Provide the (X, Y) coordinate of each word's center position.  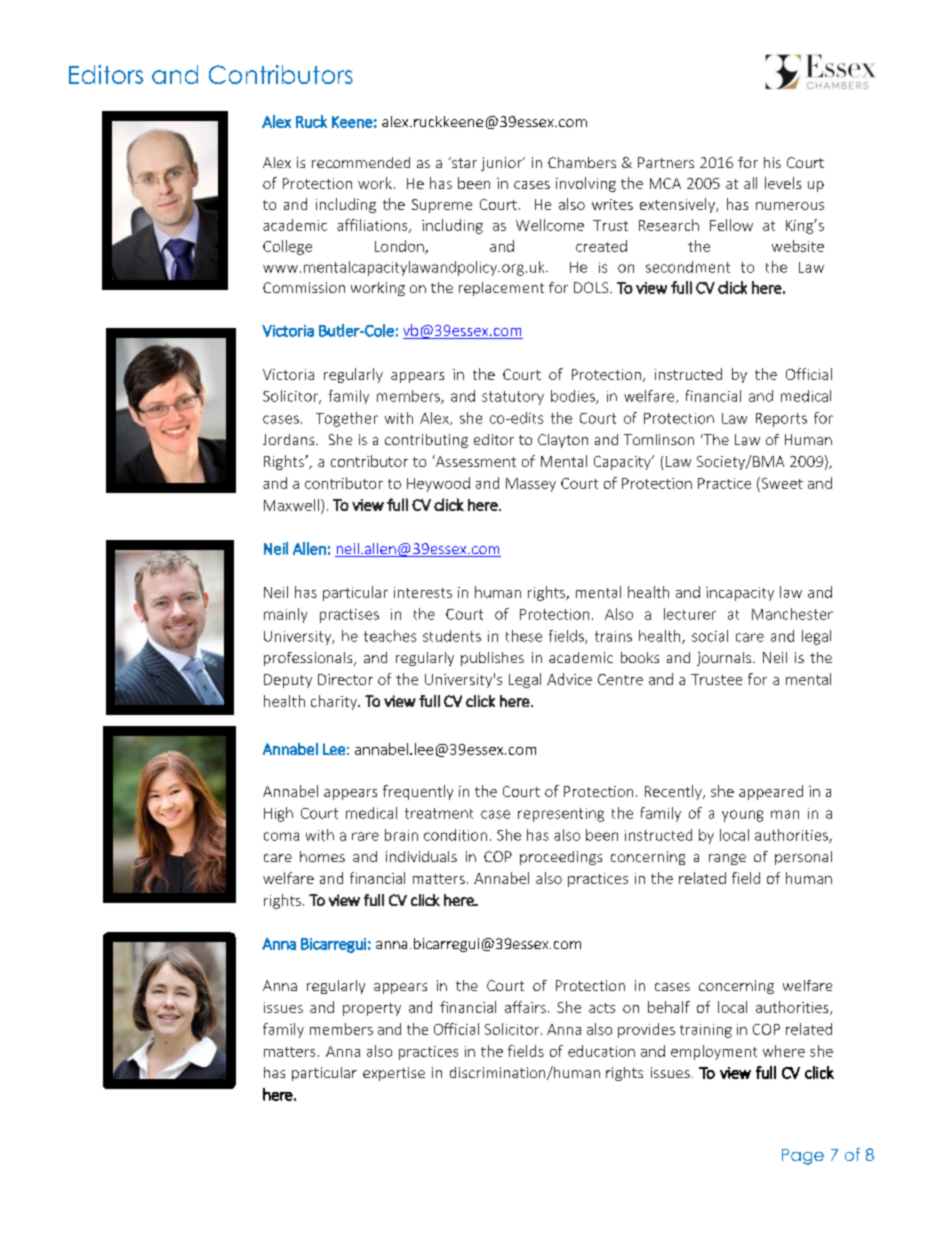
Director (345, 679)
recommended (361, 162)
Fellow (731, 225)
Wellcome (550, 225)
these (524, 636)
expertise (394, 1074)
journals (725, 659)
